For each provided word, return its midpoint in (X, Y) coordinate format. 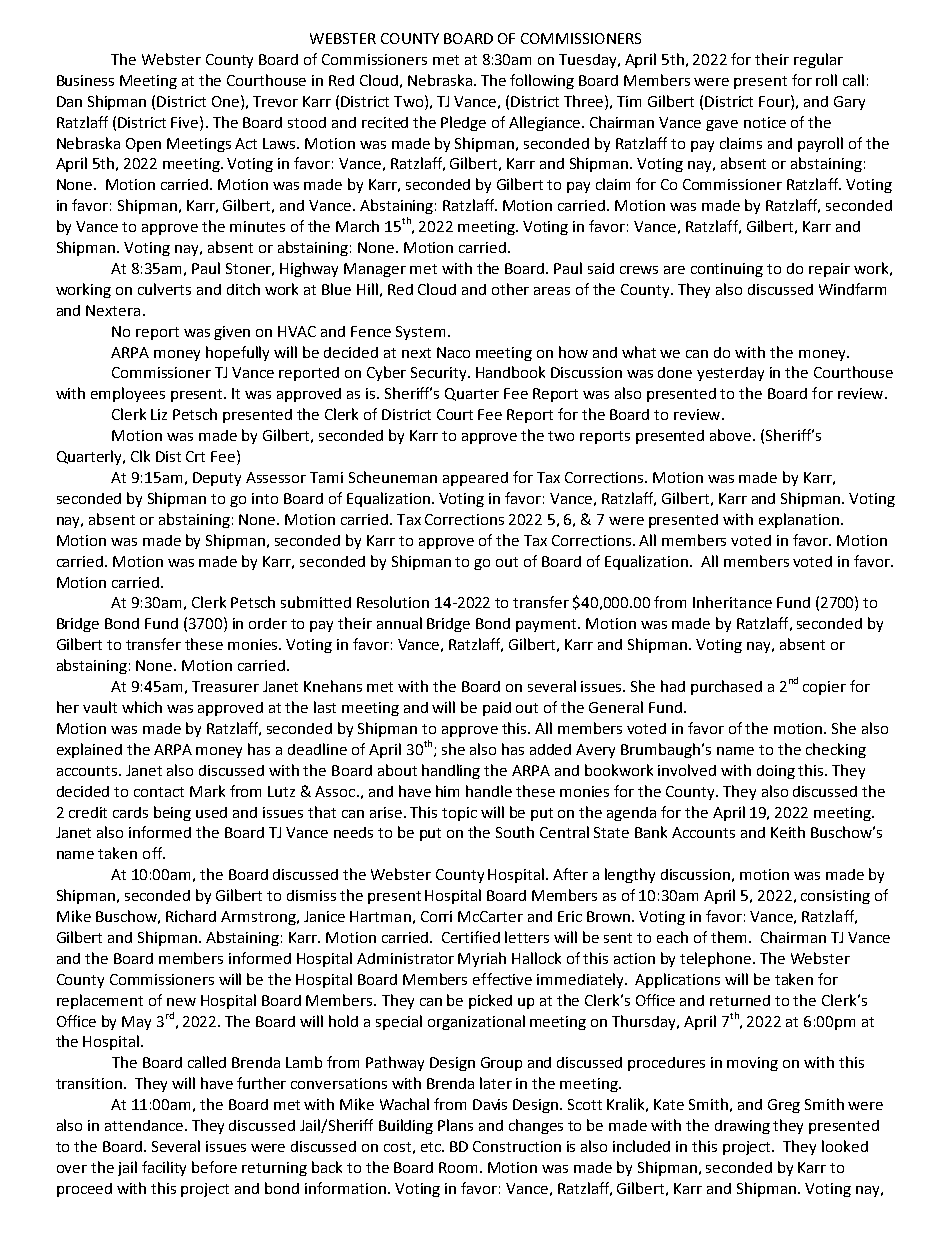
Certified (471, 937)
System (420, 333)
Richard (191, 916)
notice (765, 122)
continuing (727, 270)
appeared (475, 479)
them (728, 937)
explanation (799, 520)
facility (164, 1168)
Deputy (217, 479)
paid (497, 709)
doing (776, 772)
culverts (164, 289)
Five (186, 122)
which (142, 707)
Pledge (463, 123)
